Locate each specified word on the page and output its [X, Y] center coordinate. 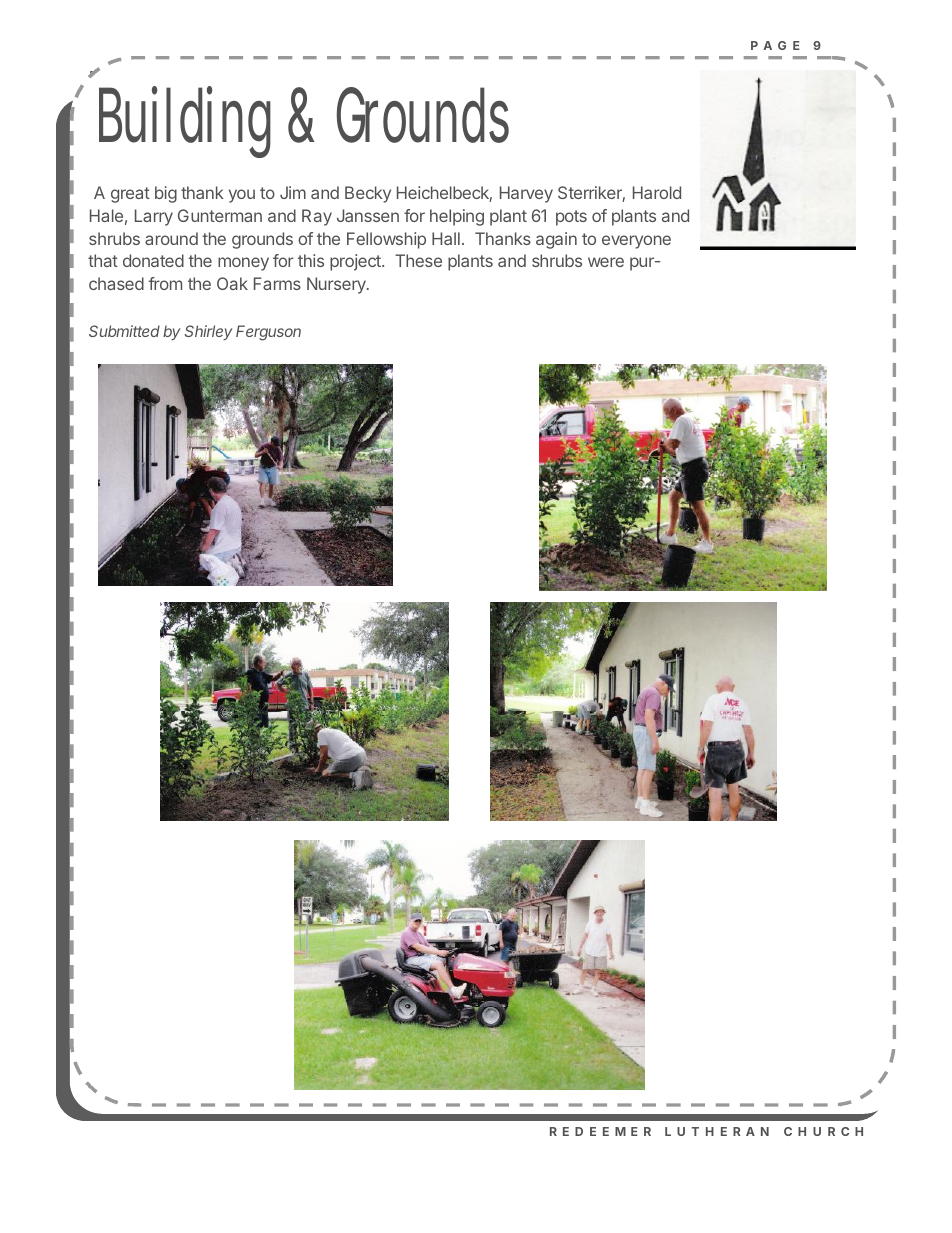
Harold [657, 192]
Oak [232, 283]
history [680, 417]
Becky [368, 194]
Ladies [140, 93]
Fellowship [386, 240]
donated [153, 260]
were [606, 262]
